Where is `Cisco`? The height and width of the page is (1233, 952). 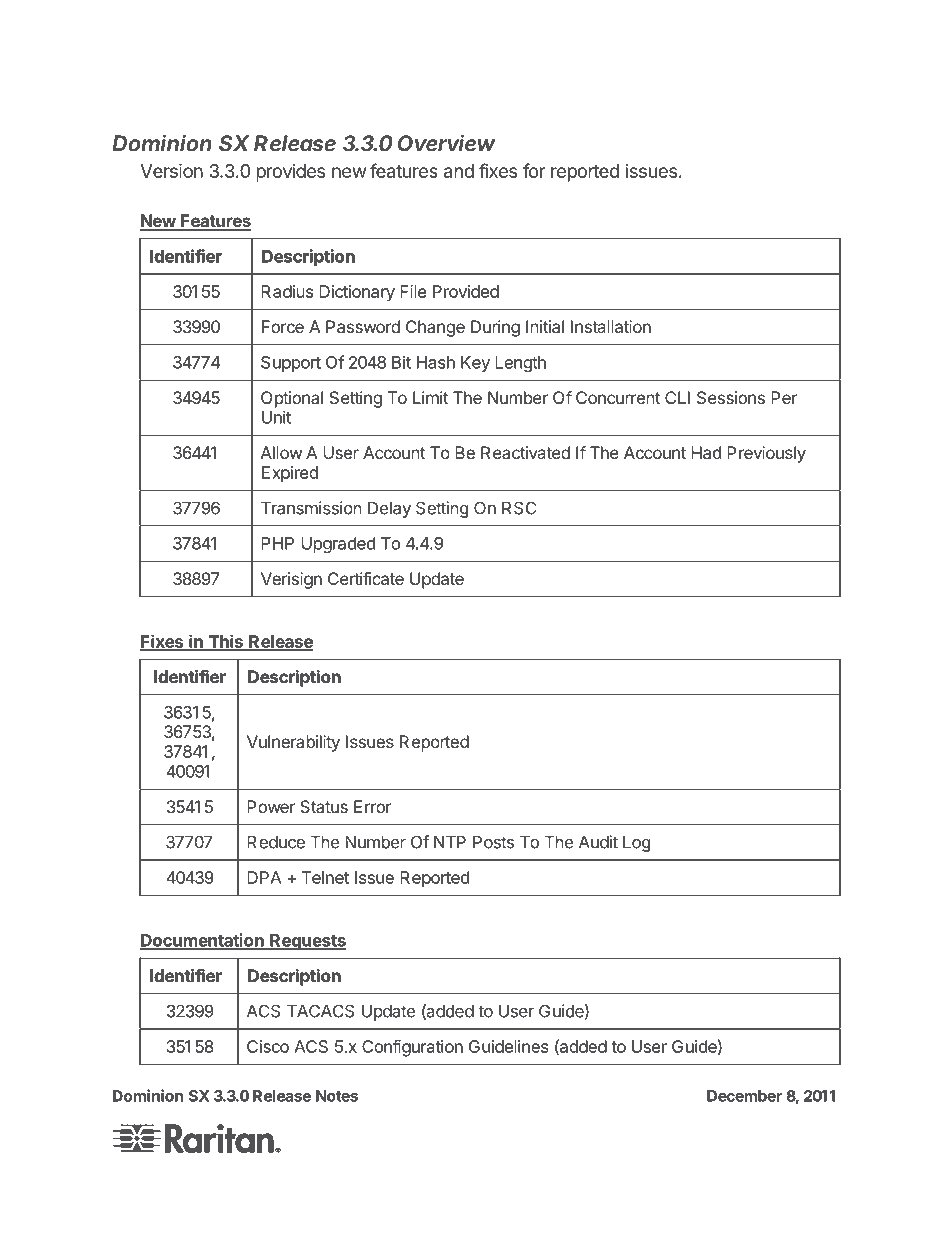 Cisco is located at coordinates (268, 1046).
